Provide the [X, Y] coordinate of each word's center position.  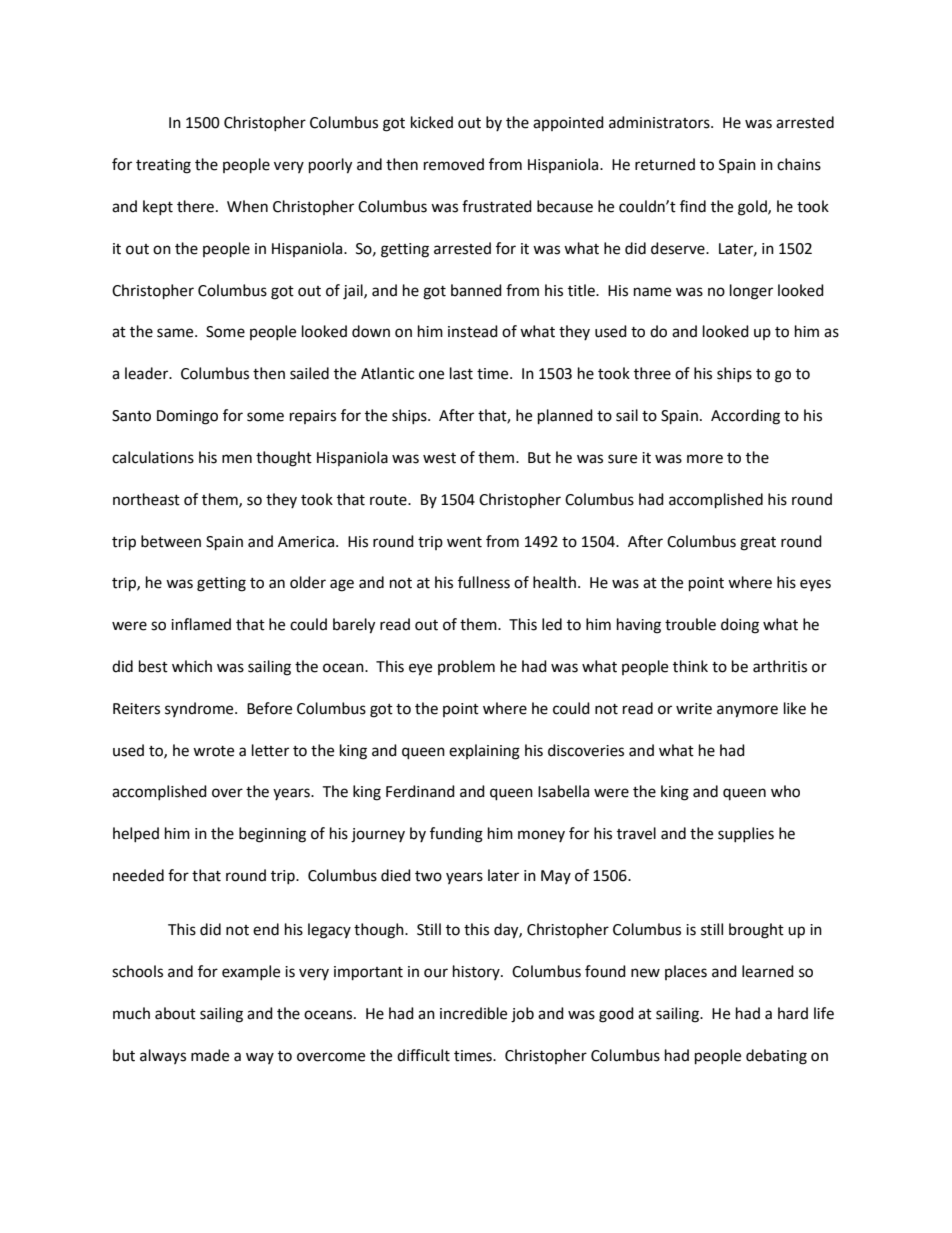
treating [163, 166]
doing [740, 626]
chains [799, 164]
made [210, 1055]
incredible [473, 1013]
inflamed [201, 624]
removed [454, 164]
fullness [484, 582]
